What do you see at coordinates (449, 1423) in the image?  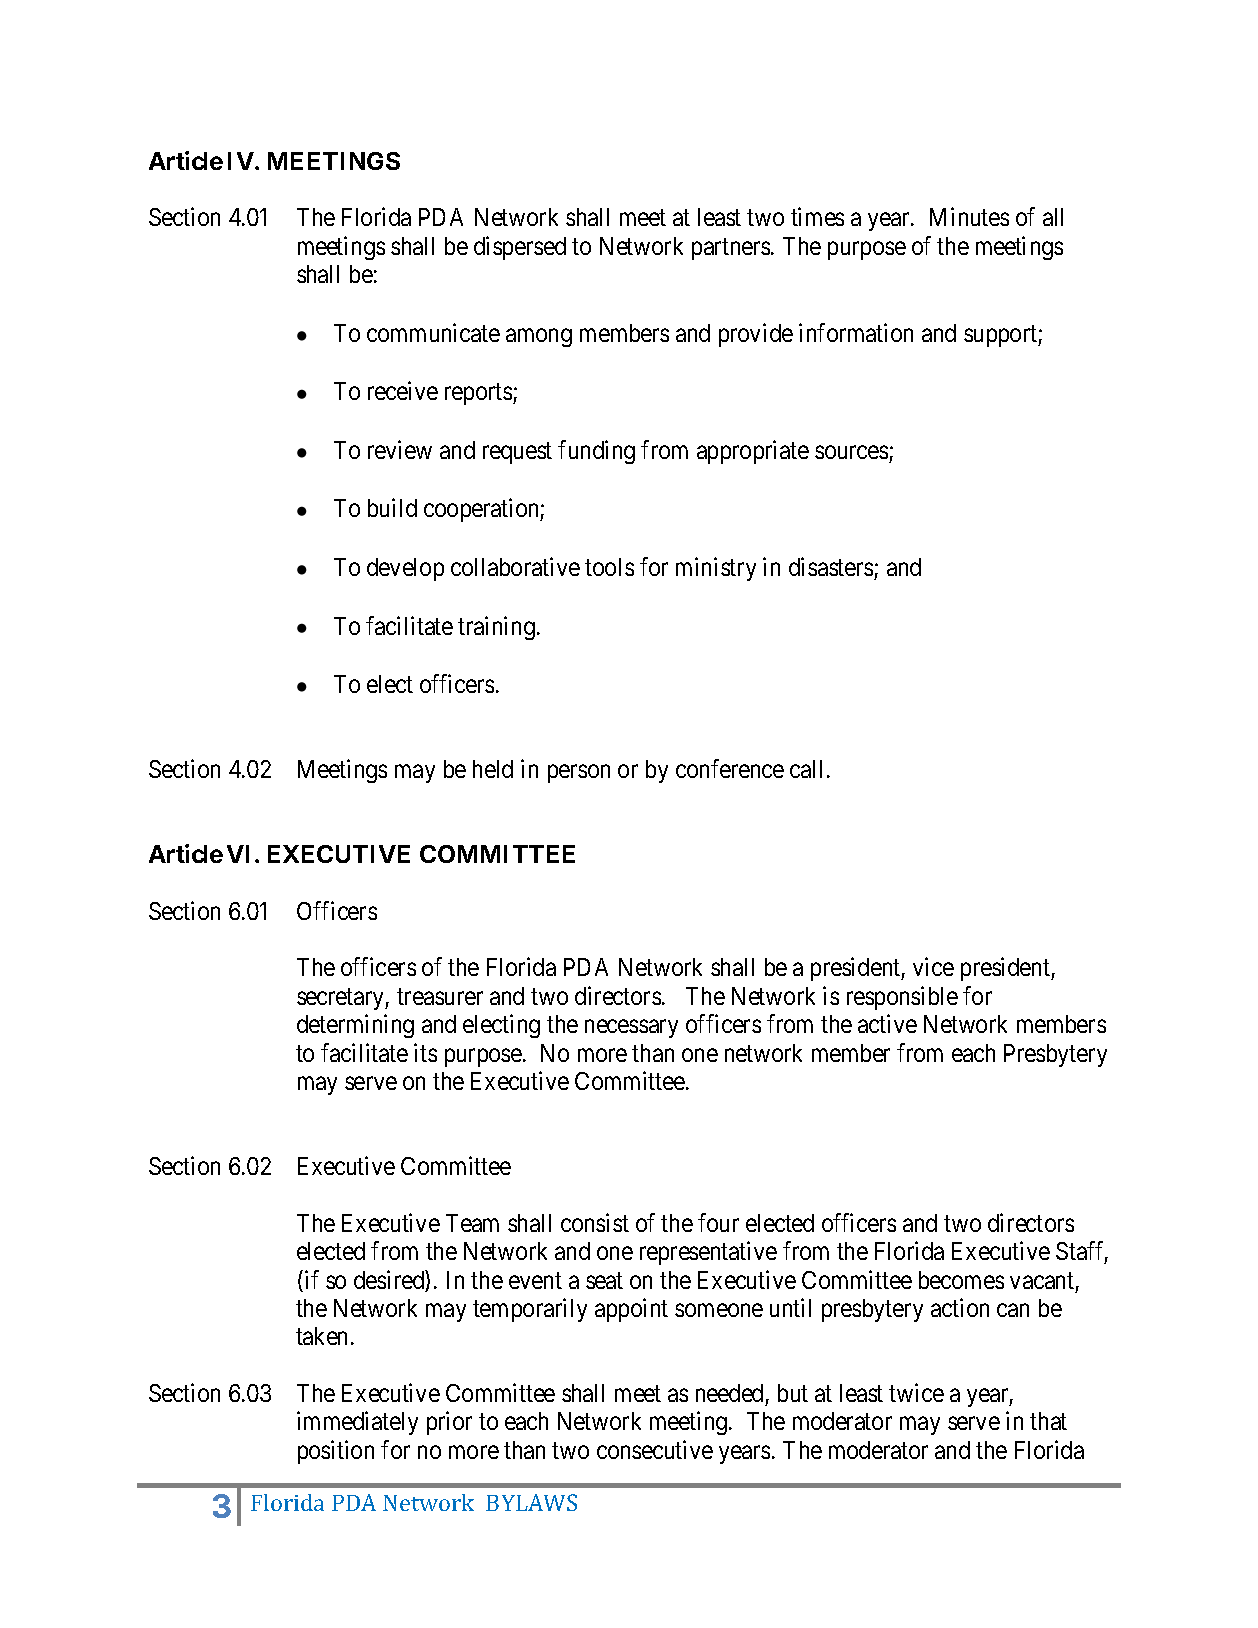 I see `prior` at bounding box center [449, 1423].
